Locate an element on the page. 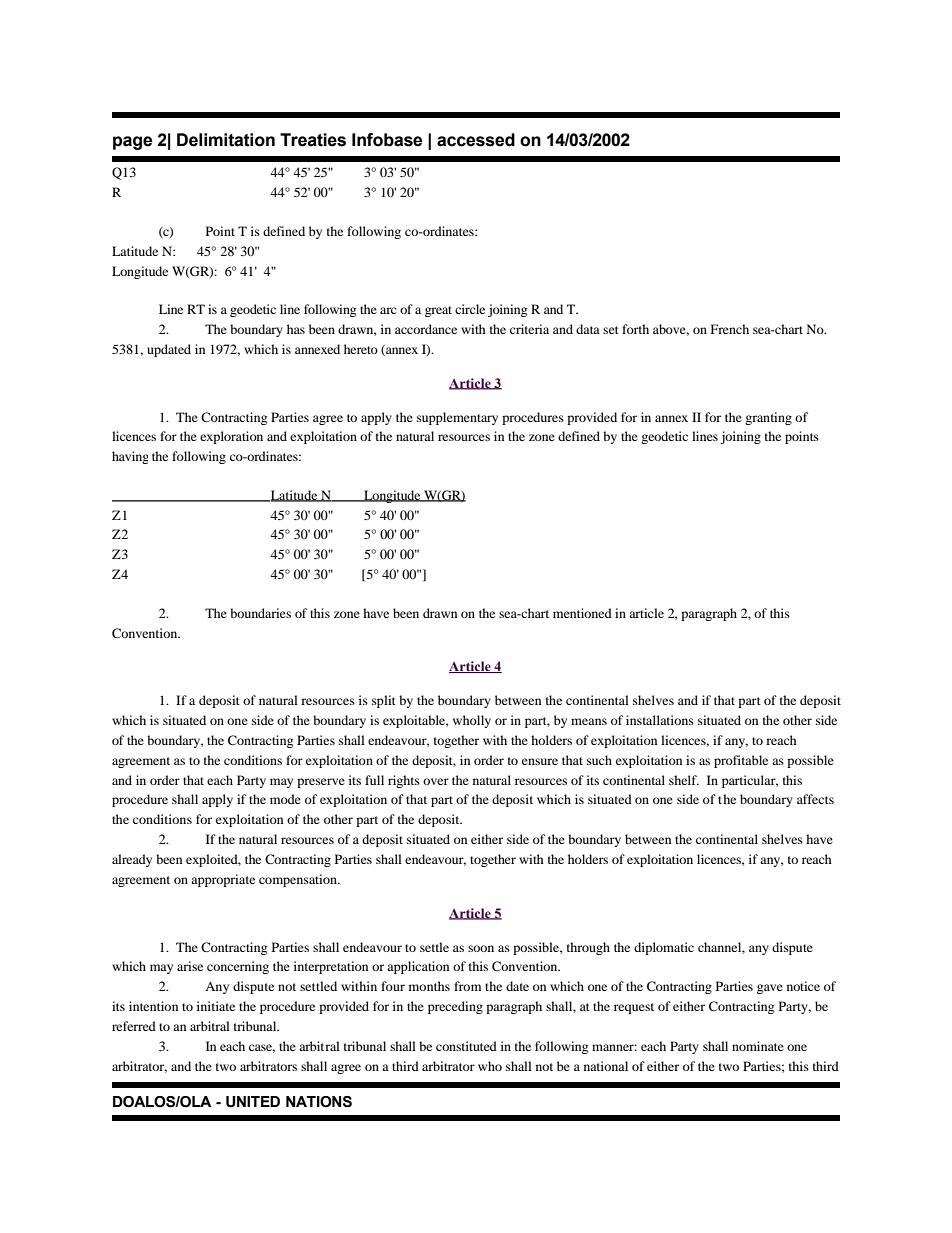  French is located at coordinates (730, 329).
